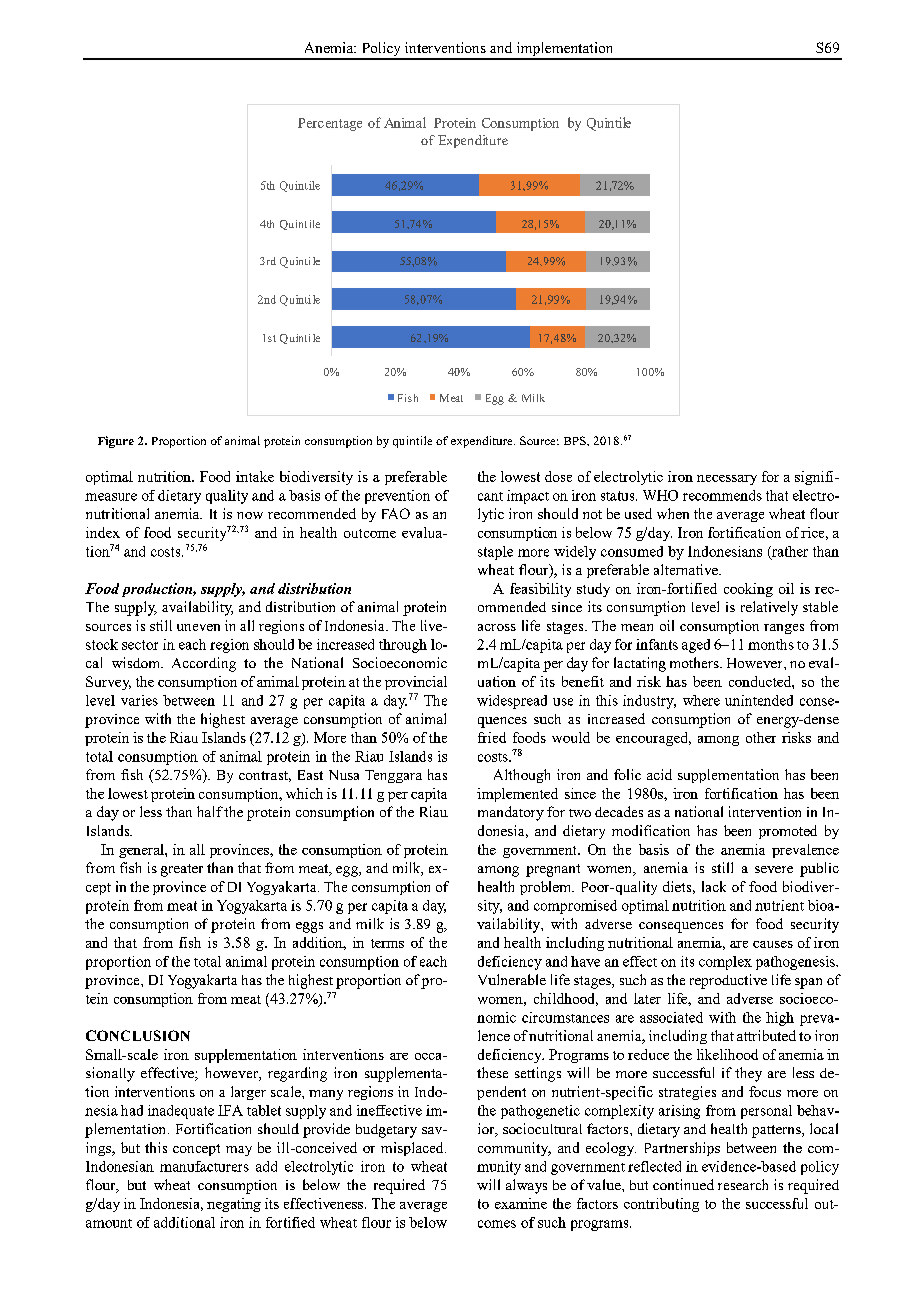 This screenshot has height=1308, width=924. I want to click on mandatory, so click(511, 813).
